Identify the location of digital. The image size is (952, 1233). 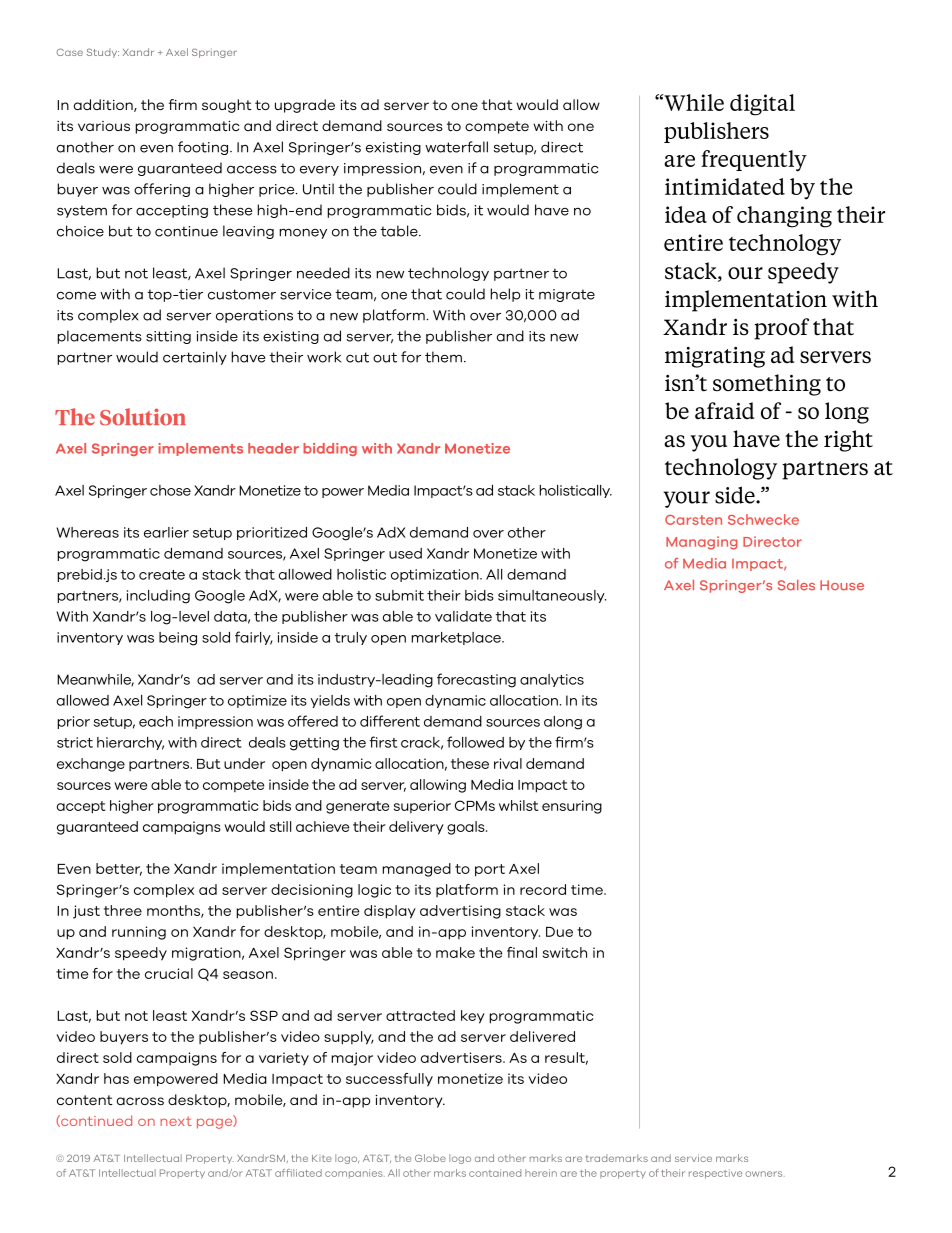
(762, 105).
